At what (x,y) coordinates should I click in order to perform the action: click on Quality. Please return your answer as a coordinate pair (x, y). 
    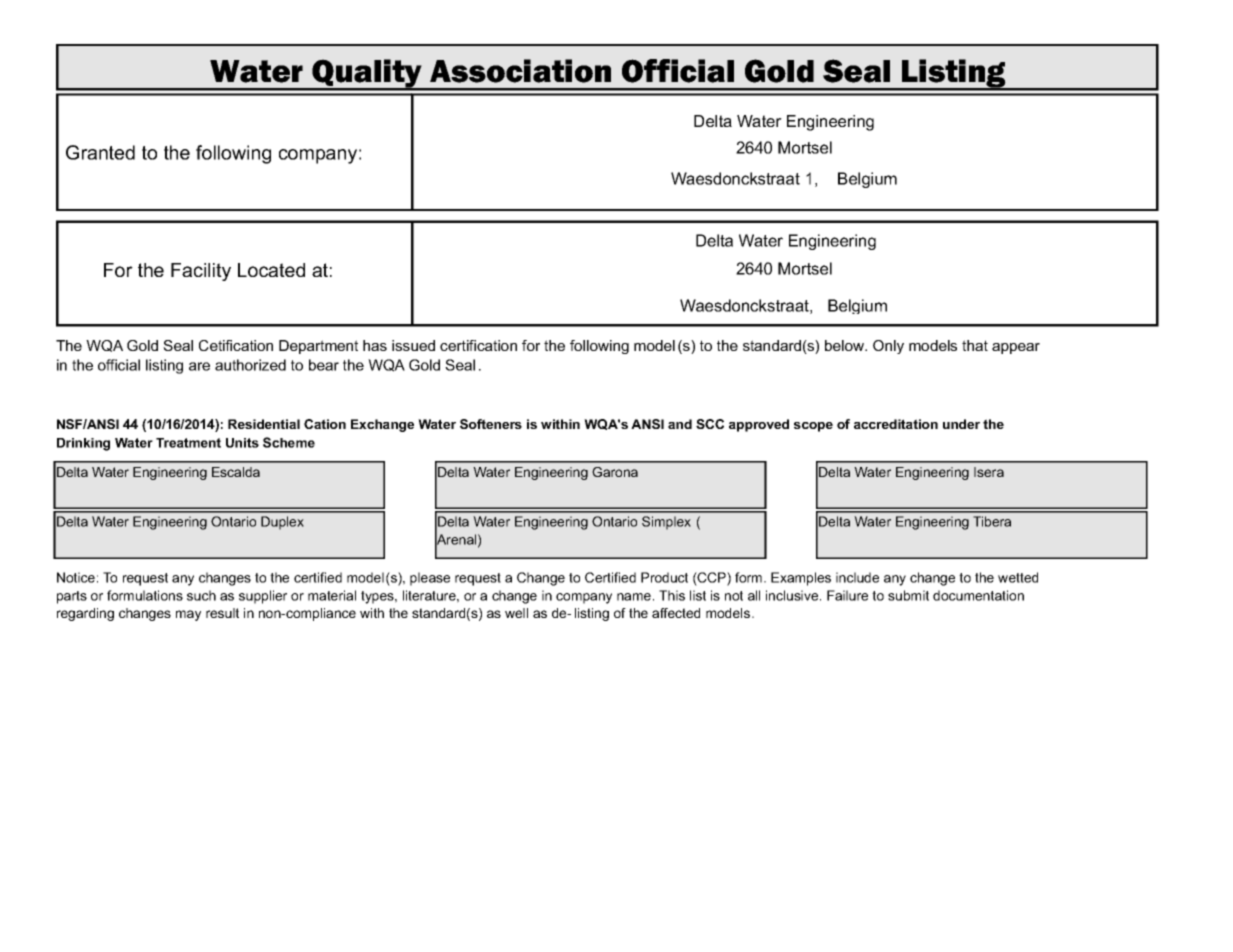
    Looking at the image, I should click on (367, 74).
